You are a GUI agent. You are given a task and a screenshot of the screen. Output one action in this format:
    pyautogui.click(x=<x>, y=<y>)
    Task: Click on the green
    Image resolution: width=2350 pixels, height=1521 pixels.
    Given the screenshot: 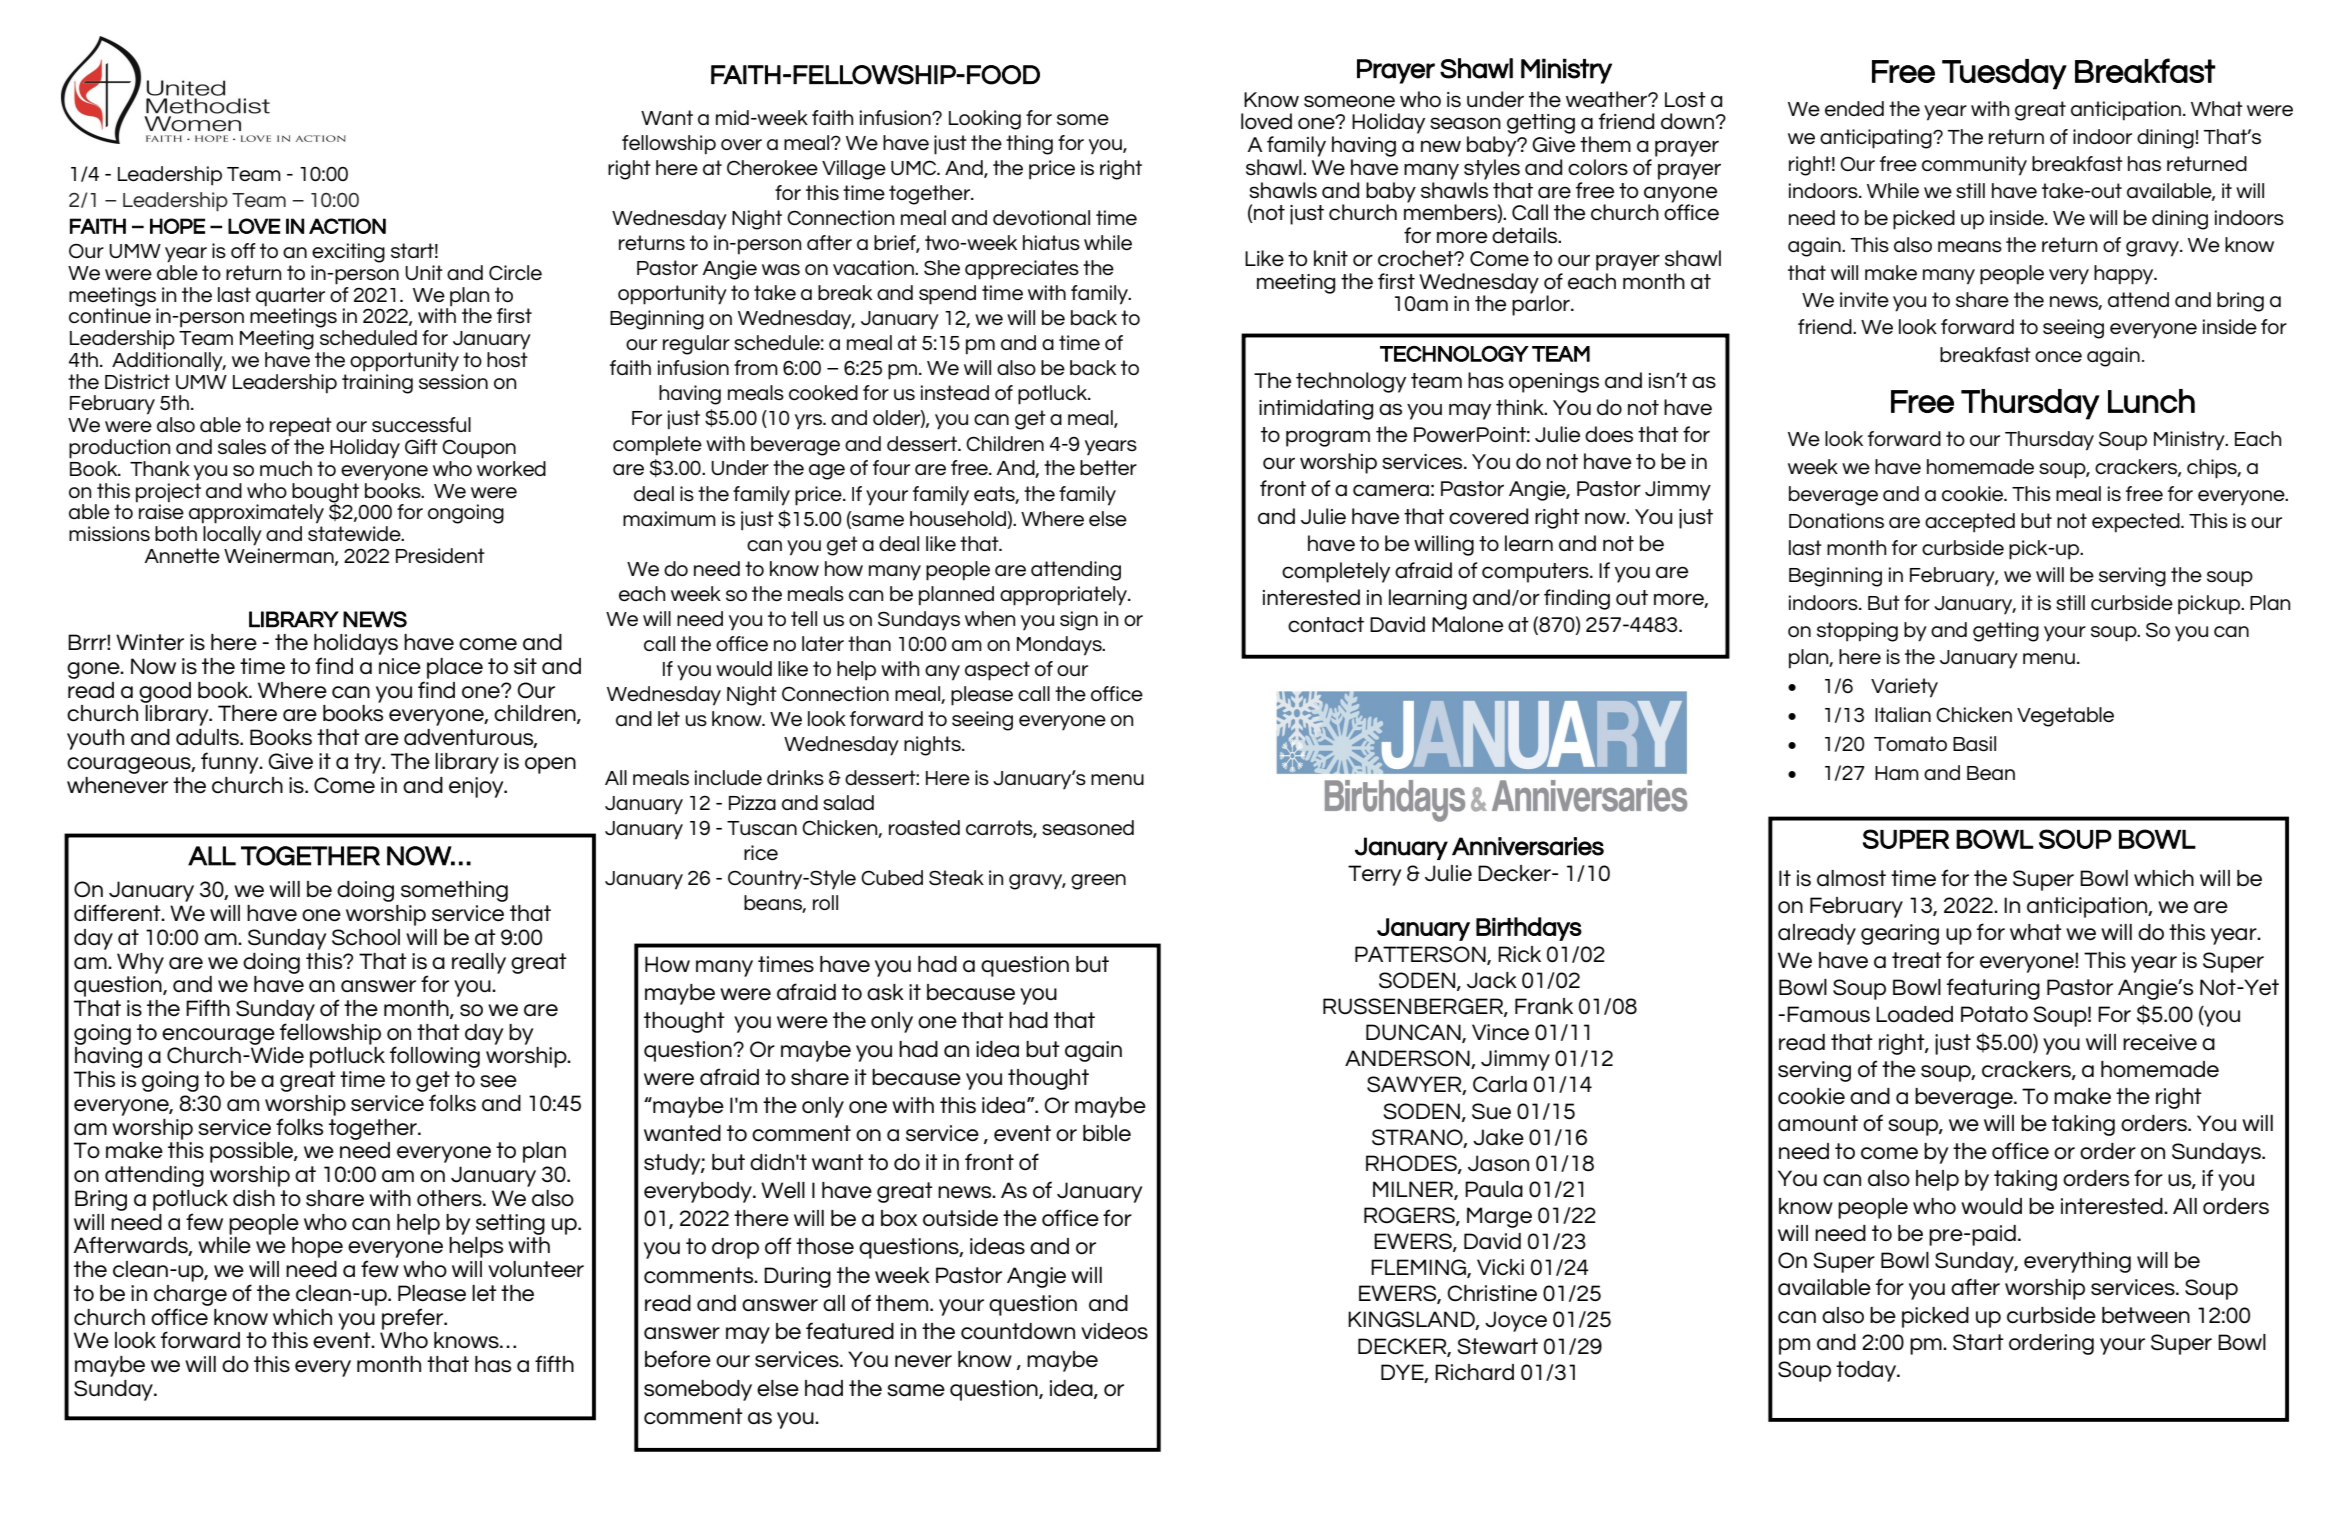 What is the action you would take?
    pyautogui.click(x=1098, y=882)
